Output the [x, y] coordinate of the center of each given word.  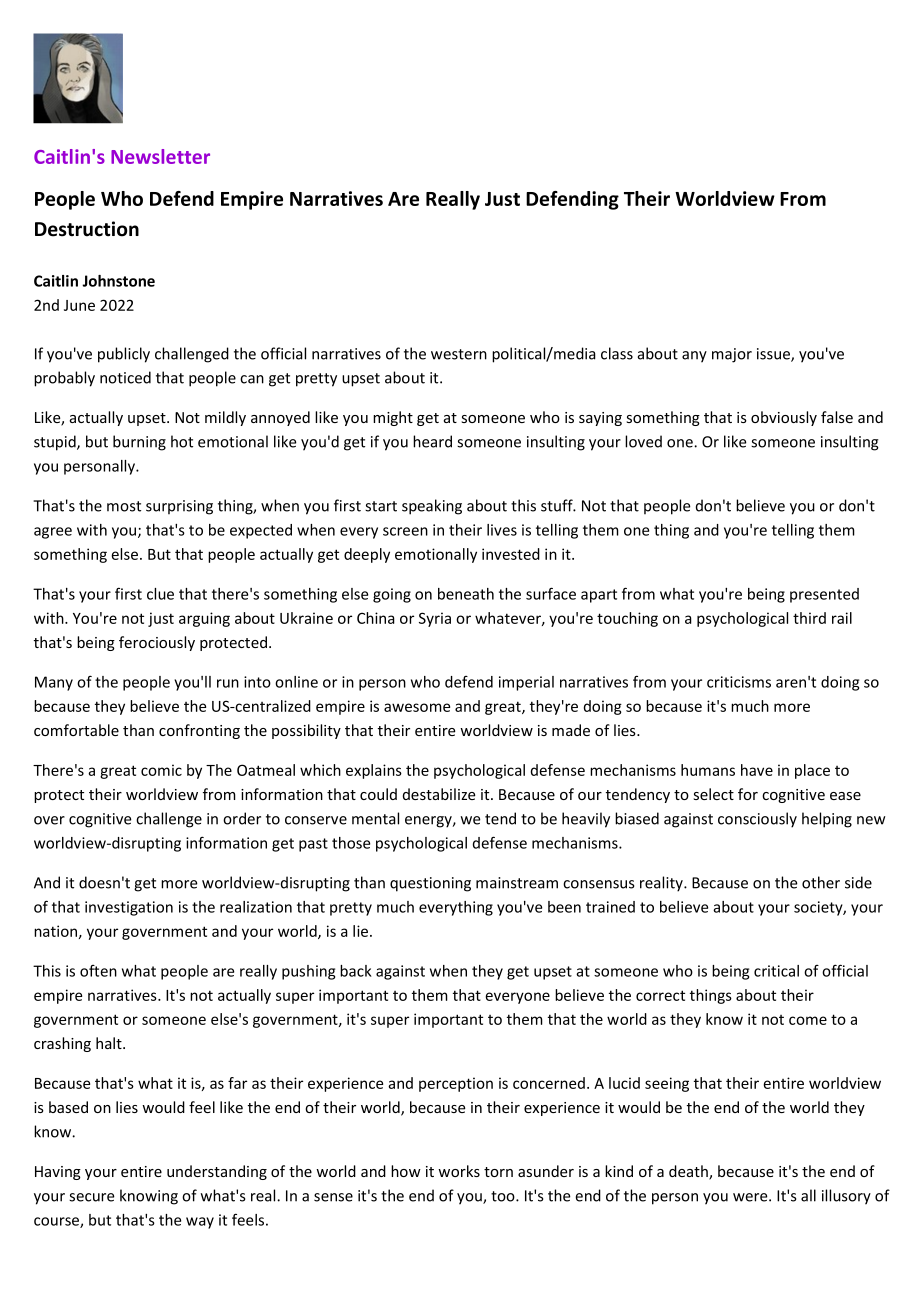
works [459, 1171]
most [124, 506]
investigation [129, 908]
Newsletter [160, 156]
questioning [430, 884]
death [689, 1172]
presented [824, 595]
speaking [432, 507]
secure [92, 1197]
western [459, 354]
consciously [757, 820]
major [732, 355]
